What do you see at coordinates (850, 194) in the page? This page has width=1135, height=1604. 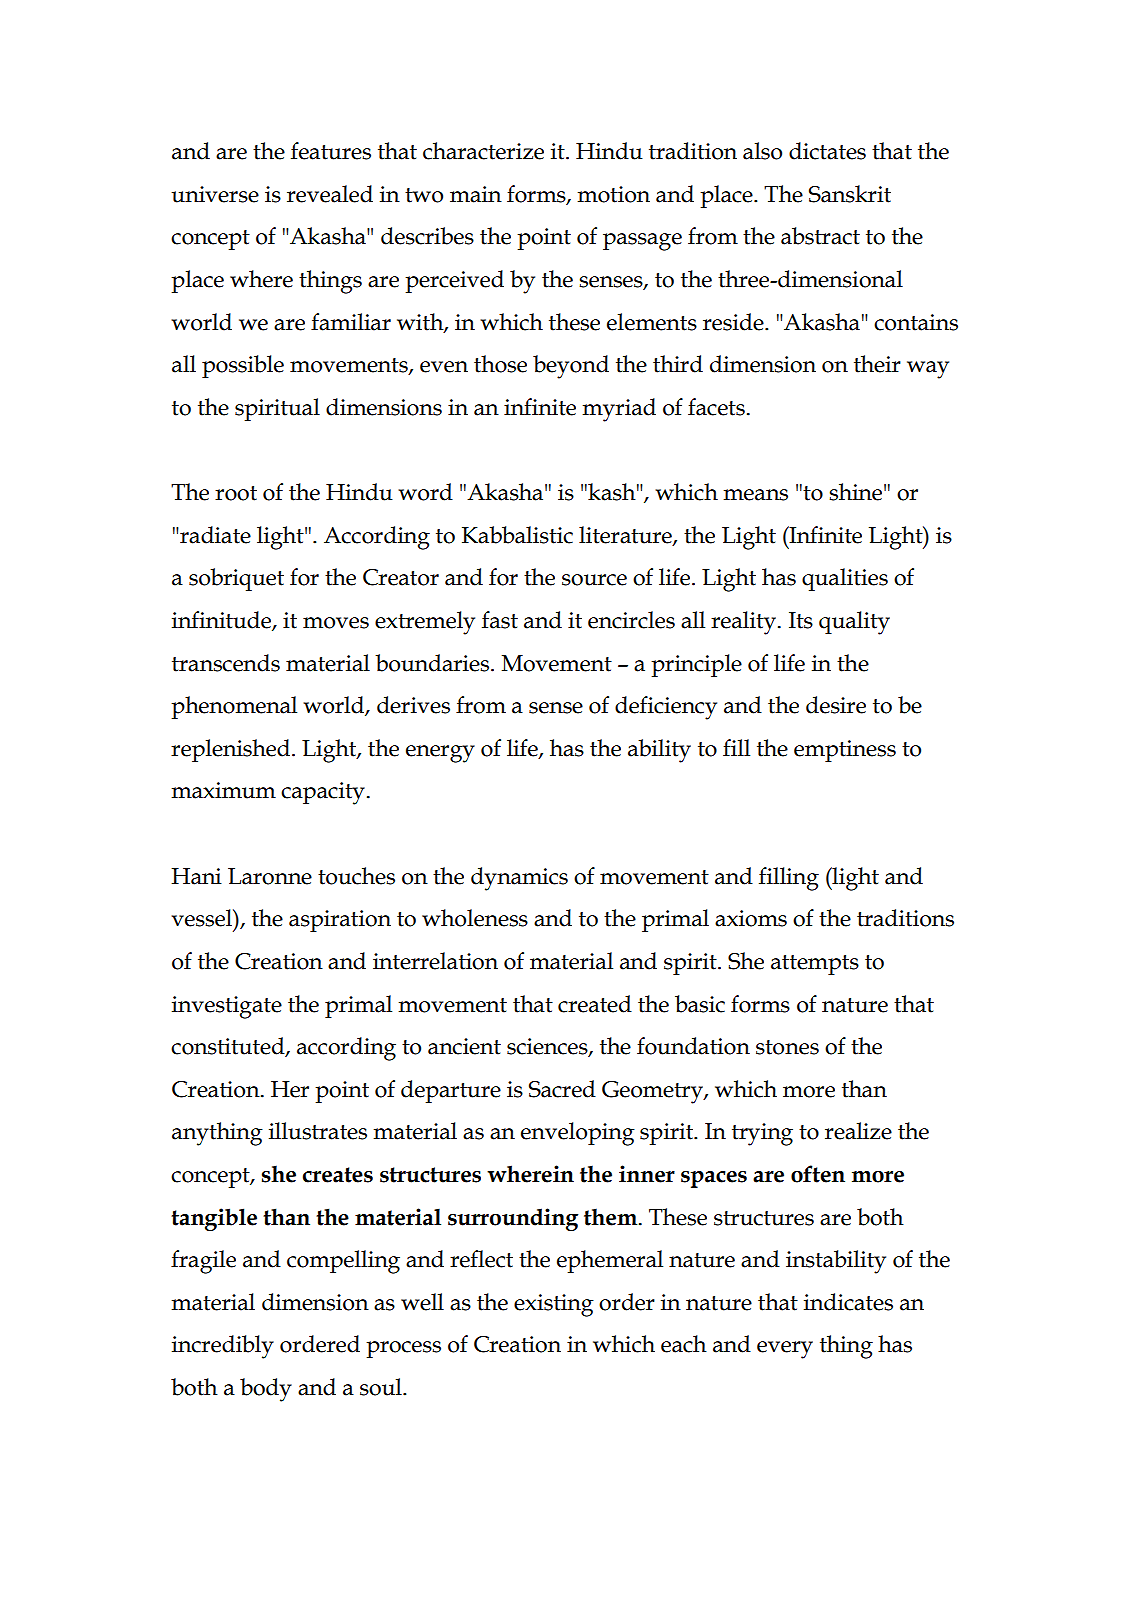 I see `Sanskrit` at bounding box center [850, 194].
